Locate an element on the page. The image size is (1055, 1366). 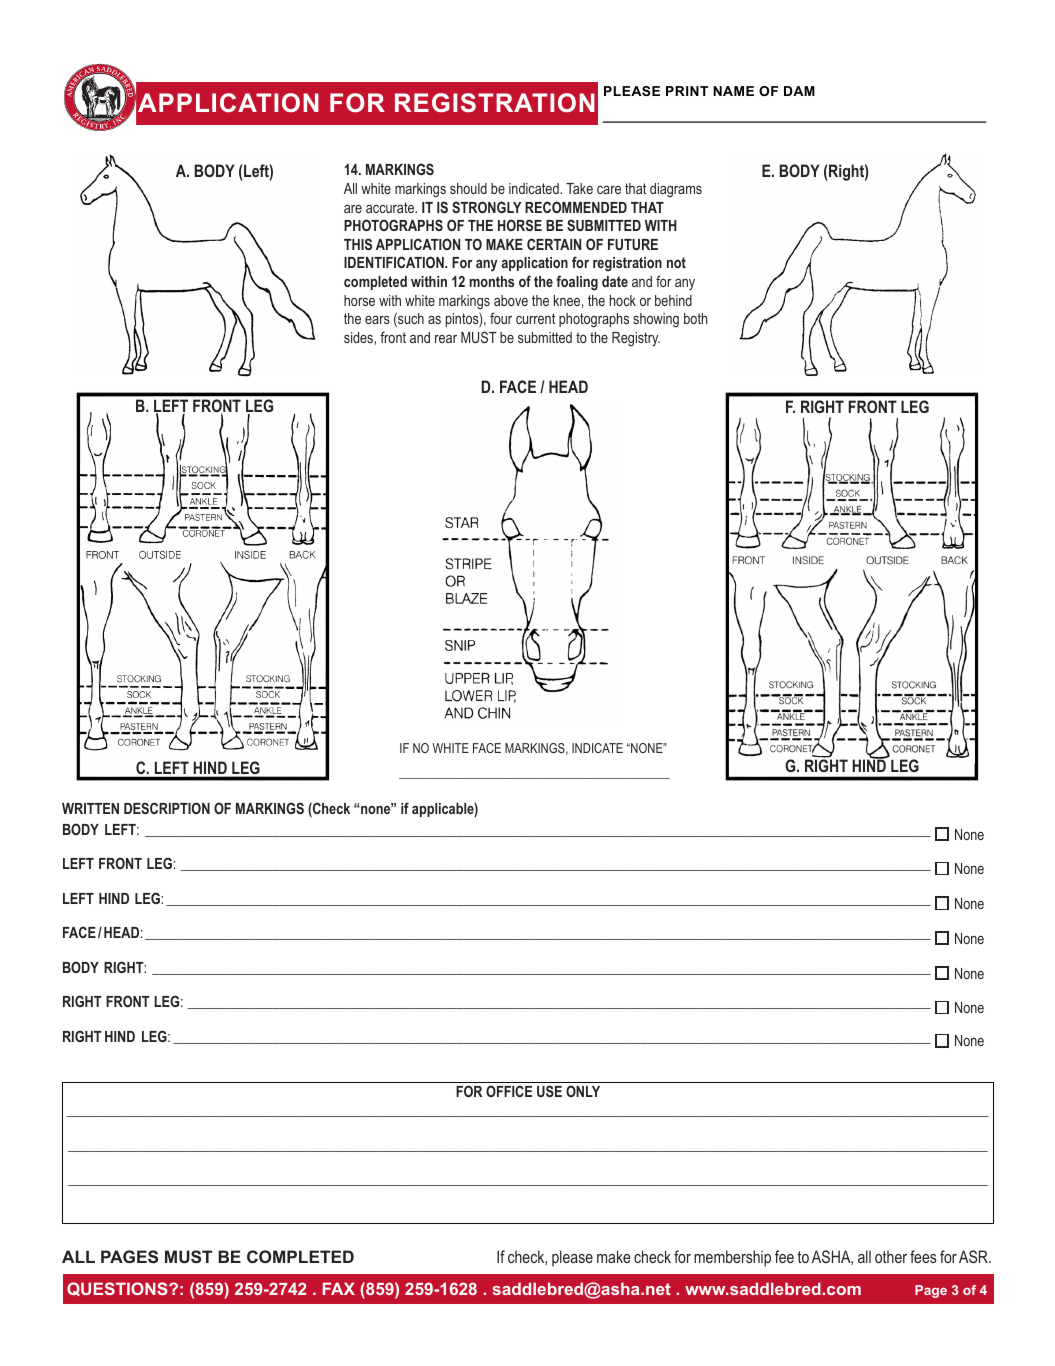
DAM is located at coordinates (799, 91).
